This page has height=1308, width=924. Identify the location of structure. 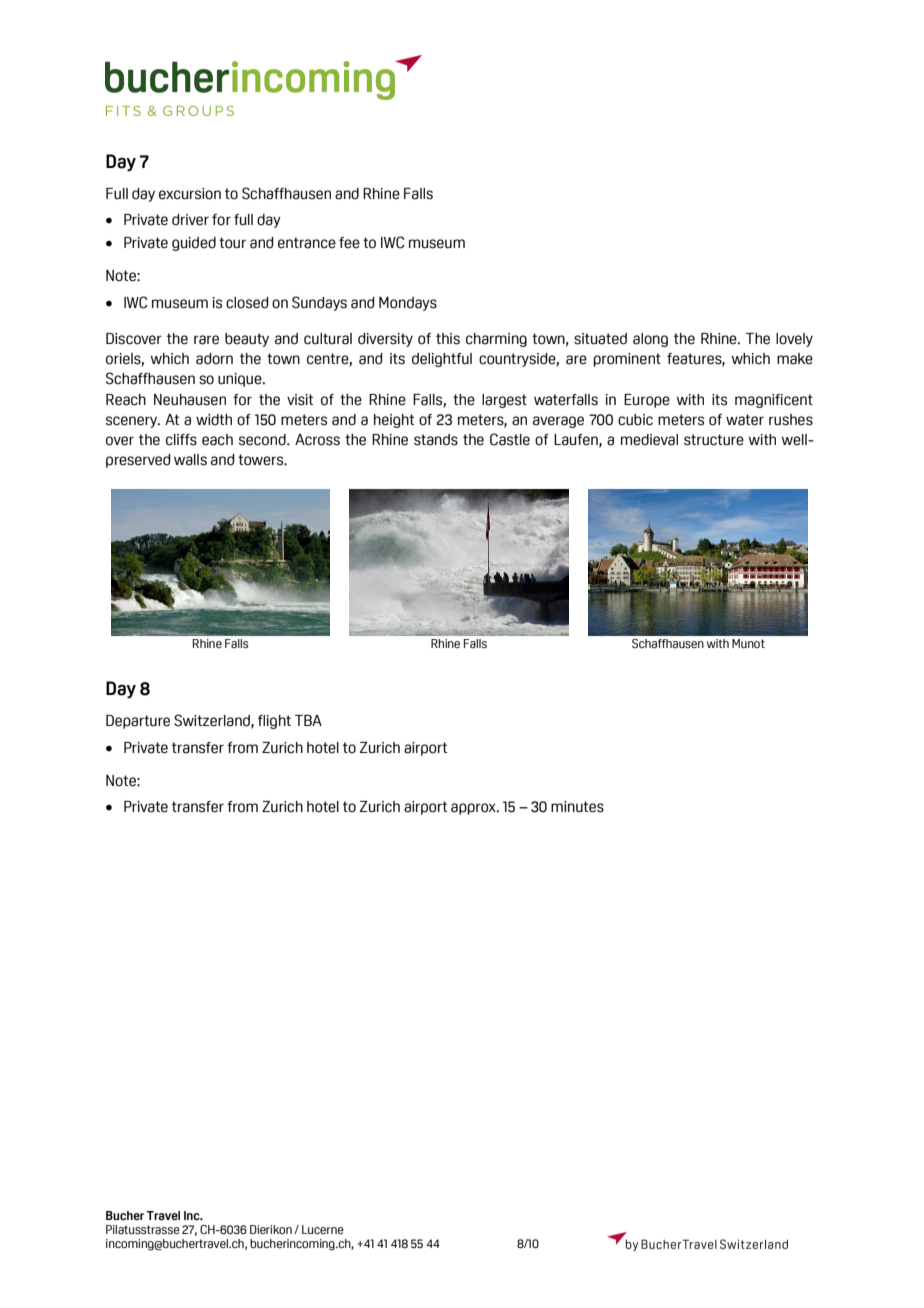
(714, 440).
